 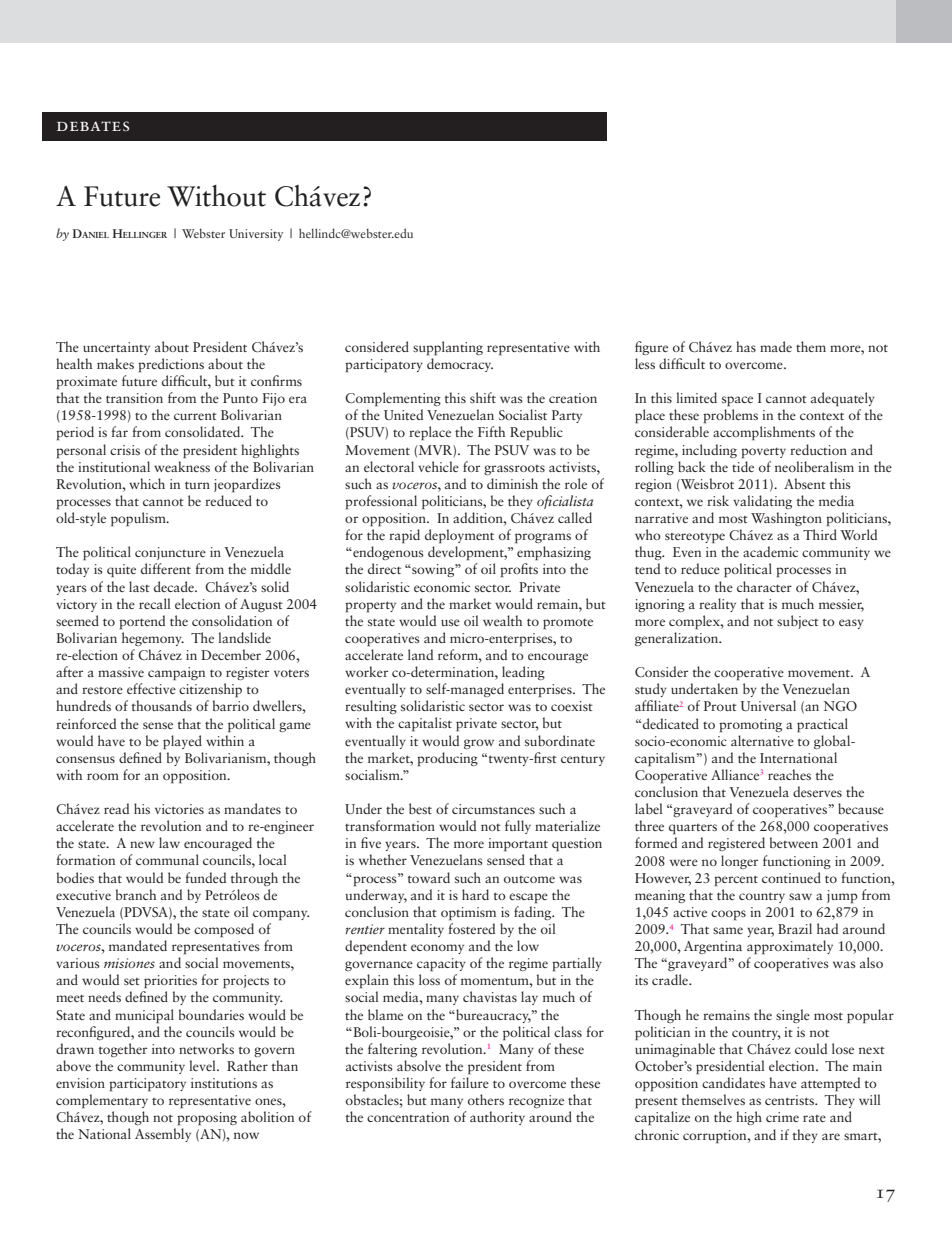 What do you see at coordinates (182, 466) in the screenshot?
I see `weakness` at bounding box center [182, 466].
